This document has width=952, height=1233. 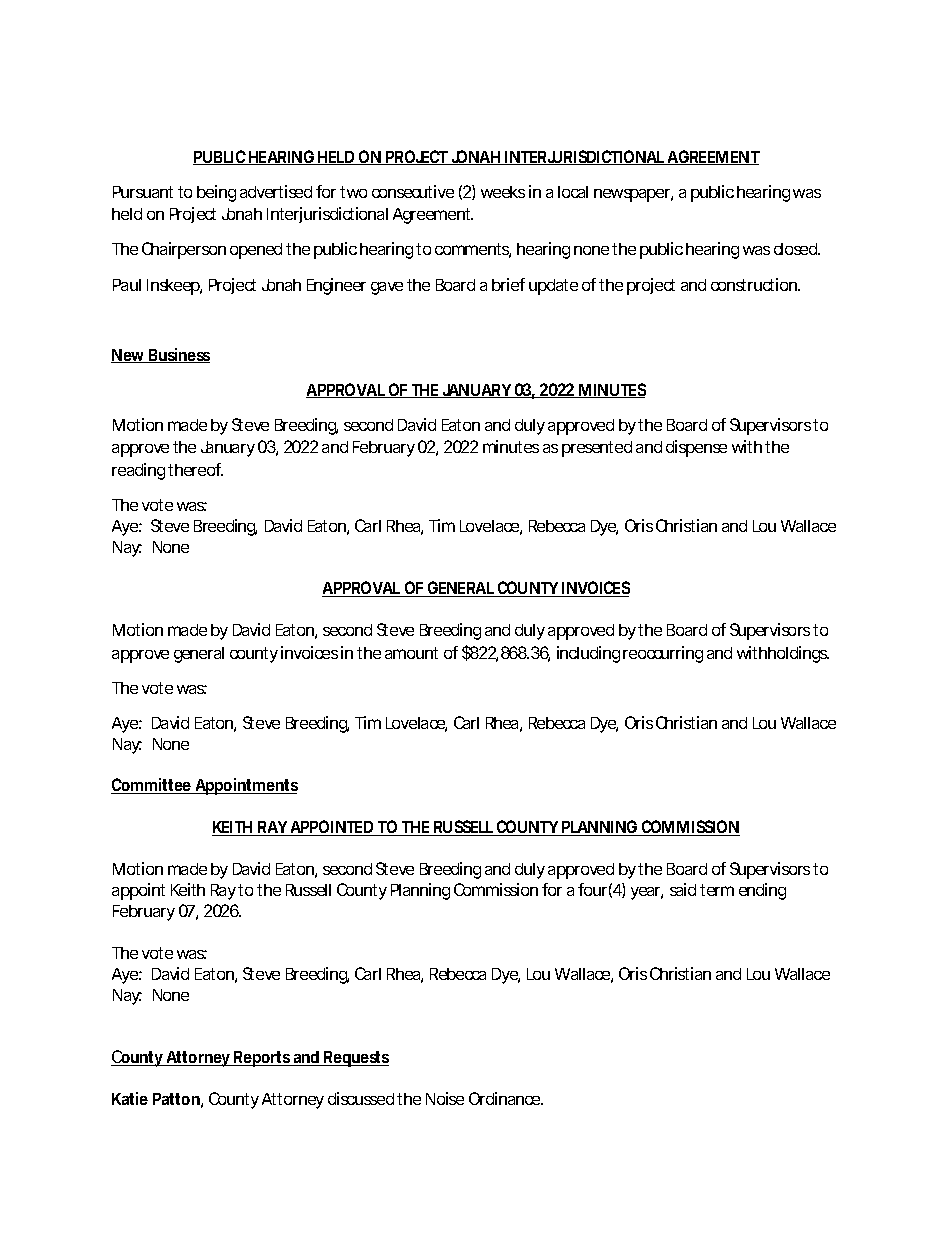 What do you see at coordinates (647, 893) in the document?
I see `year` at bounding box center [647, 893].
